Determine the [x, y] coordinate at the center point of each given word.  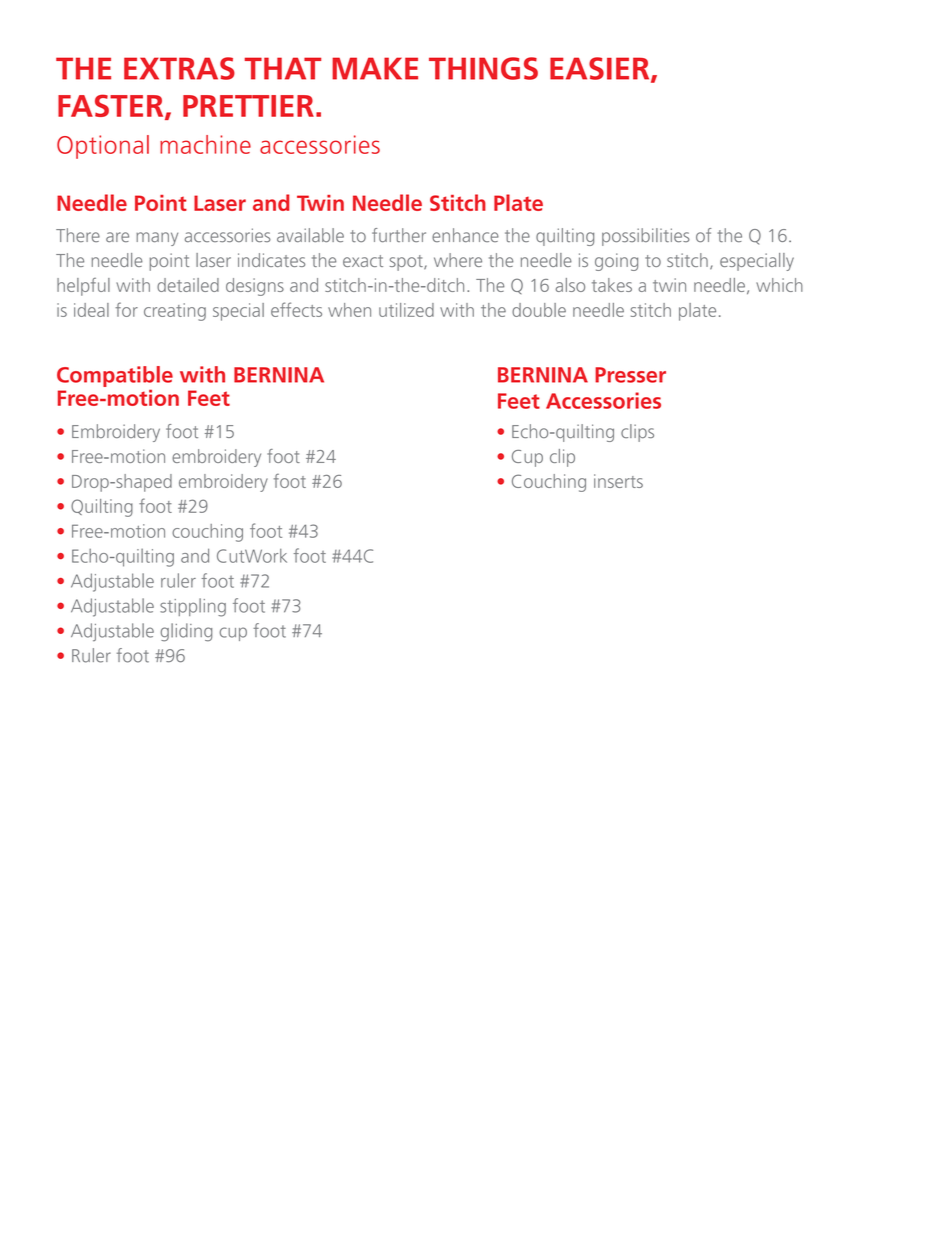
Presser [630, 375]
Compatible [115, 376]
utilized [406, 310]
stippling [193, 607]
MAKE [375, 68]
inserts [618, 481]
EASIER [601, 69]
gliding [186, 632]
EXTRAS [179, 68]
